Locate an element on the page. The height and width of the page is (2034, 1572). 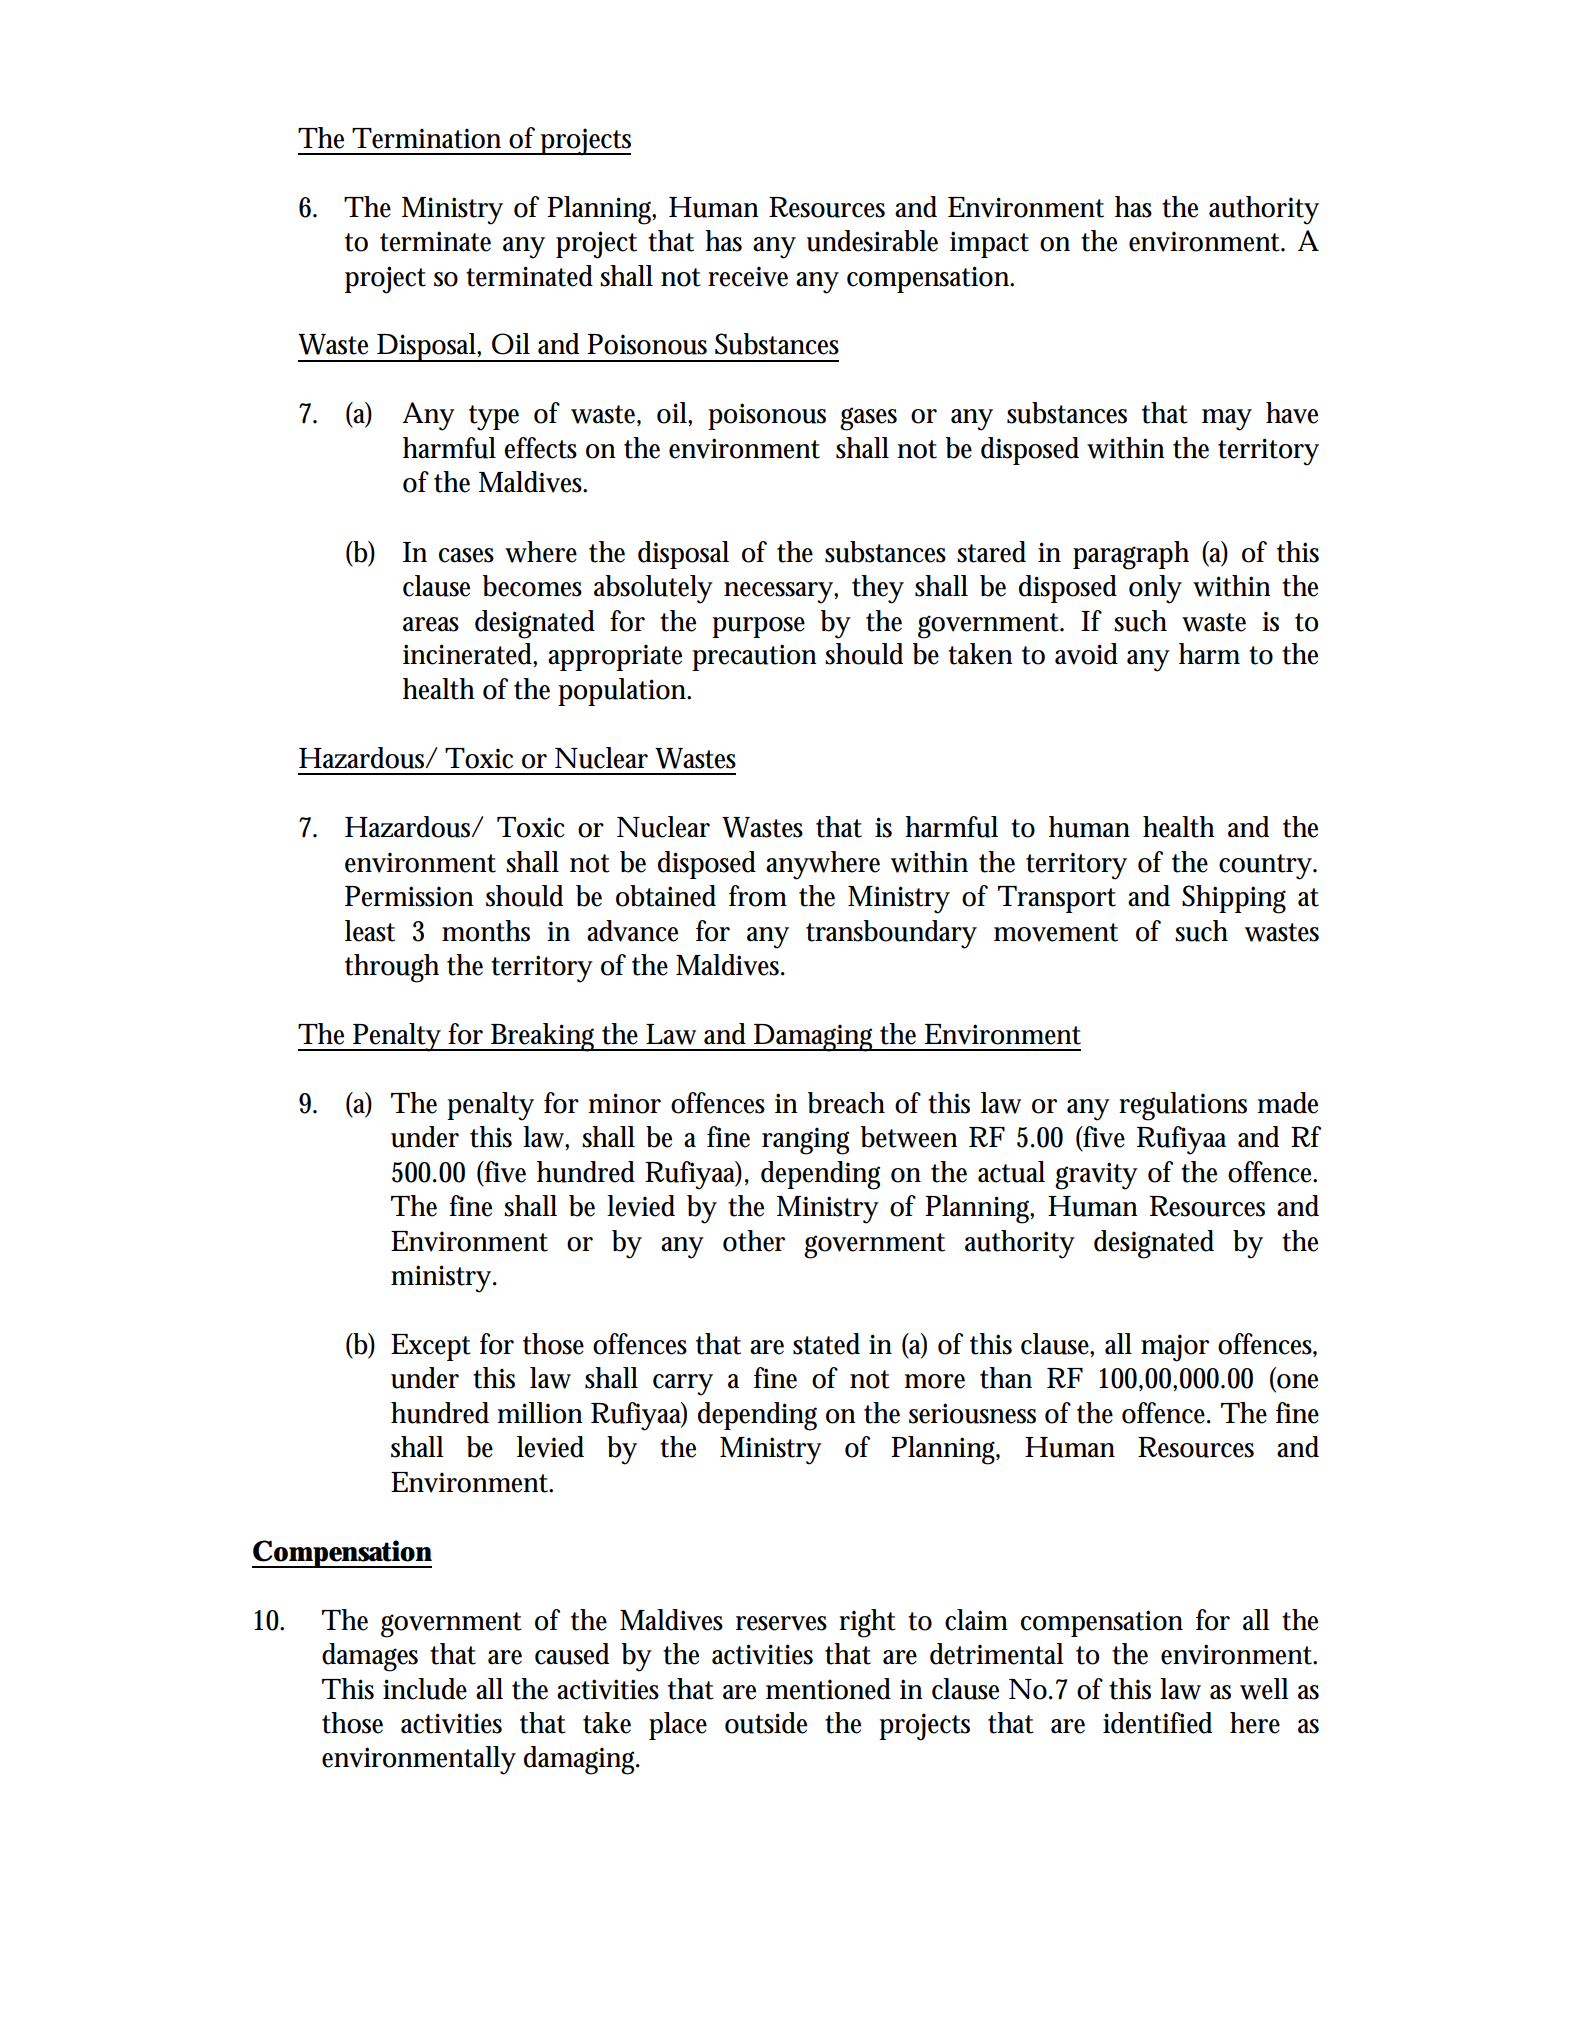
Shipping is located at coordinates (1234, 899).
